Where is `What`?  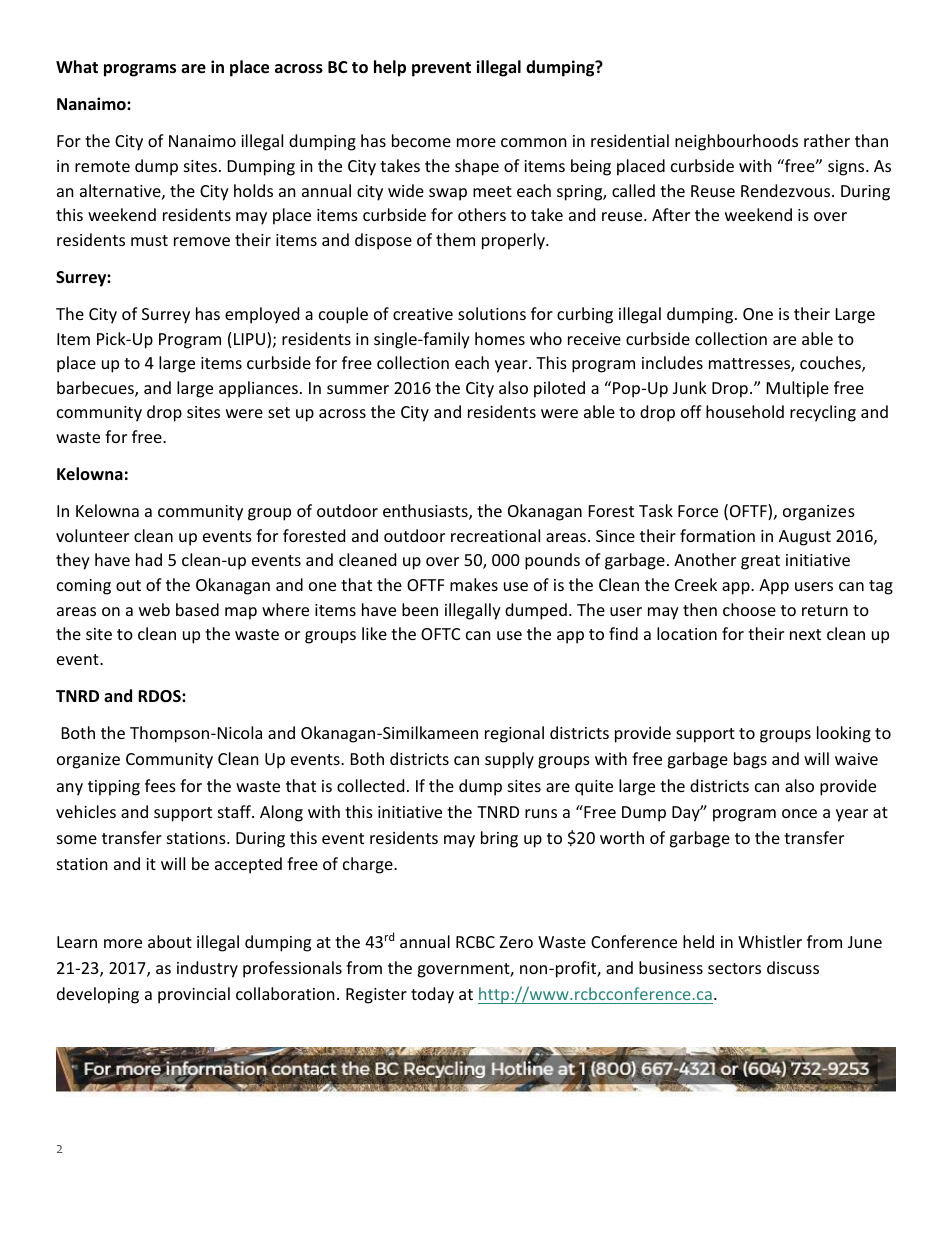 What is located at coordinates (77, 66).
